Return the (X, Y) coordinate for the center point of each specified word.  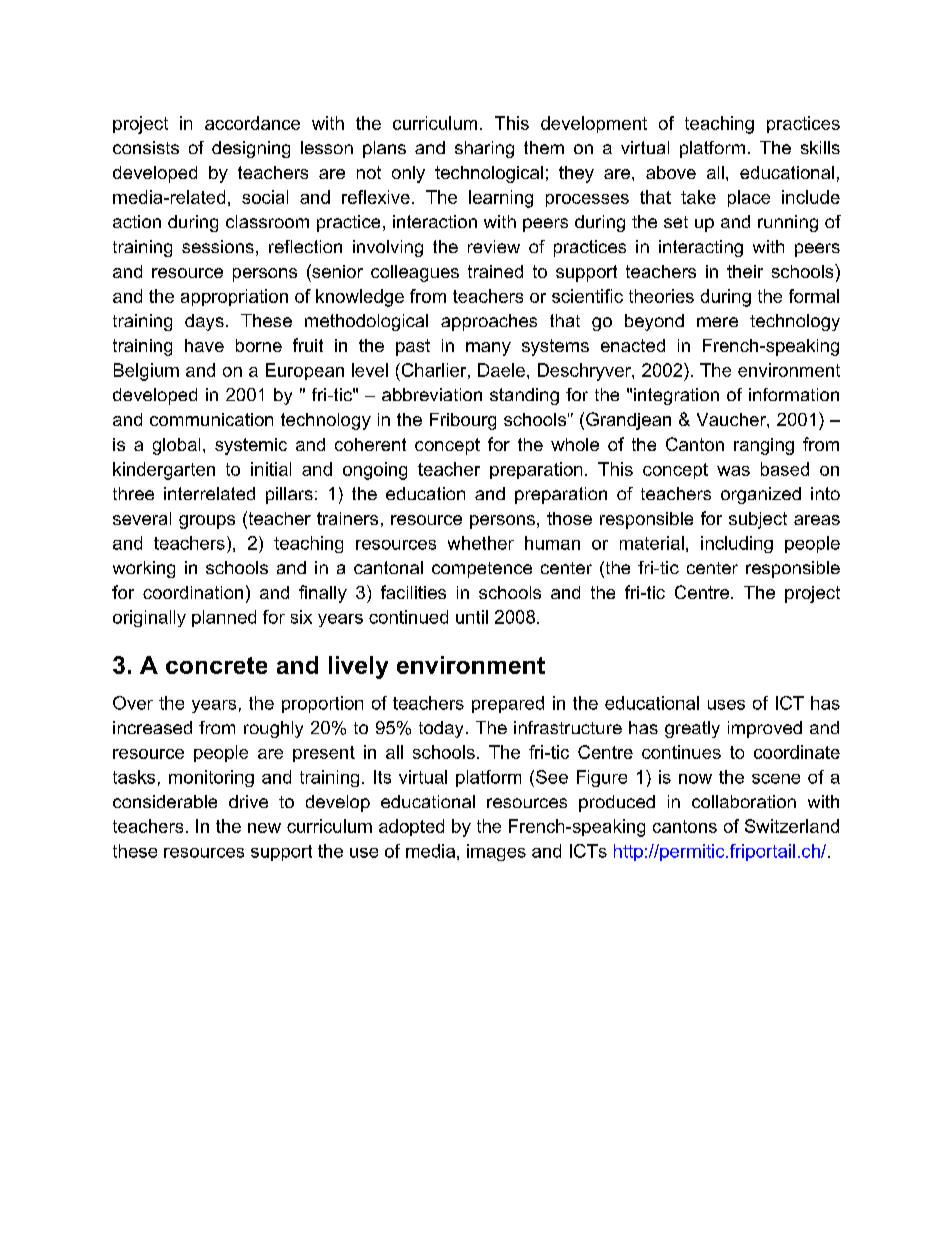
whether (481, 543)
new (264, 828)
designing (251, 149)
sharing (484, 149)
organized (761, 495)
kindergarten (164, 471)
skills (820, 147)
